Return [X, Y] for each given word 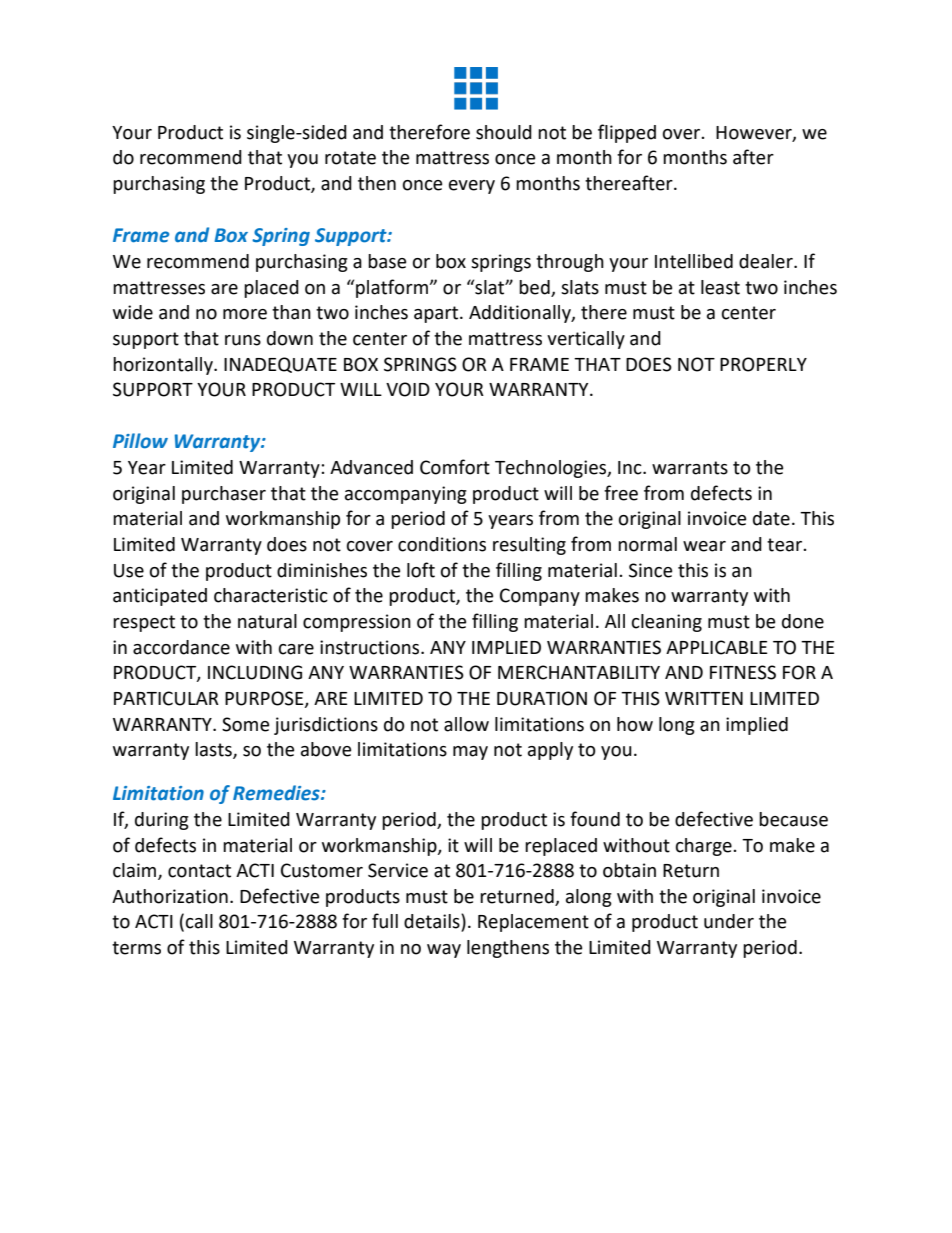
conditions [442, 544]
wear [704, 546]
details [433, 922]
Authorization [170, 896]
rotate [350, 158]
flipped [627, 133]
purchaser [224, 495]
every [472, 187]
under [729, 921]
